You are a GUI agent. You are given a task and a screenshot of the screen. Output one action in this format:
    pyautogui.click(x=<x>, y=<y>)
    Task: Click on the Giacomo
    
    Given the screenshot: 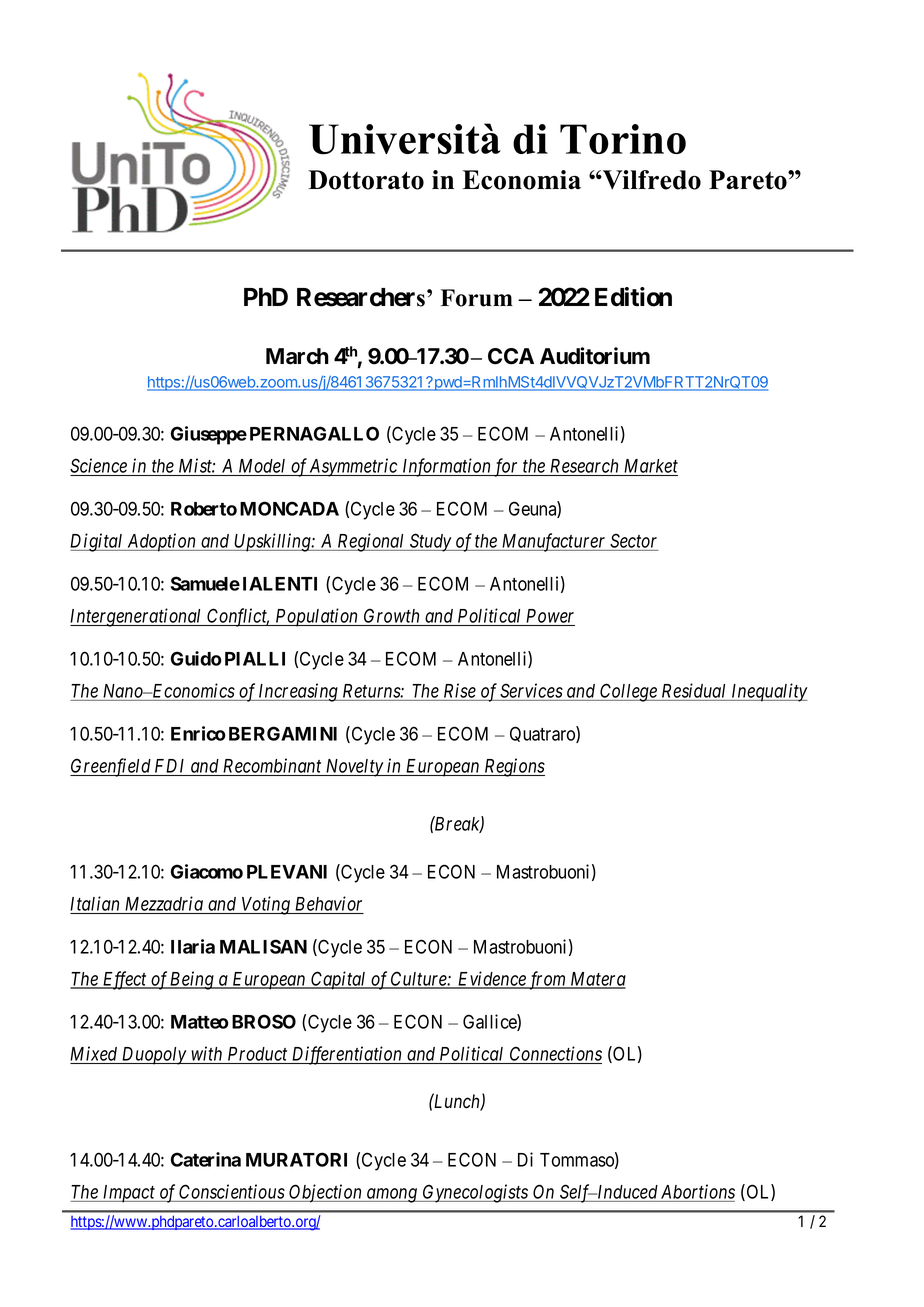 What is the action you would take?
    pyautogui.click(x=207, y=871)
